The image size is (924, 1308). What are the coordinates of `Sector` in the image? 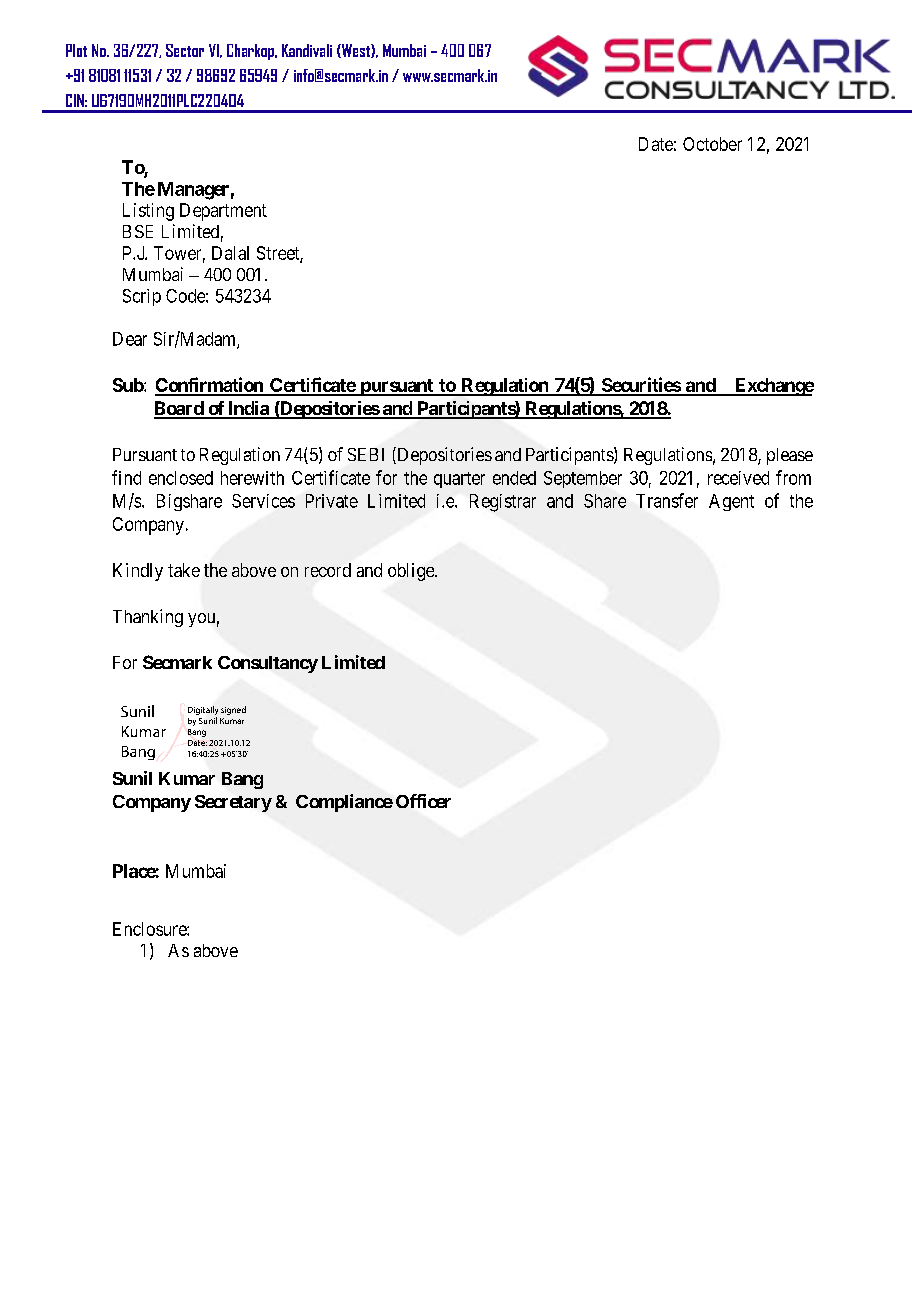 It's located at (185, 50).
